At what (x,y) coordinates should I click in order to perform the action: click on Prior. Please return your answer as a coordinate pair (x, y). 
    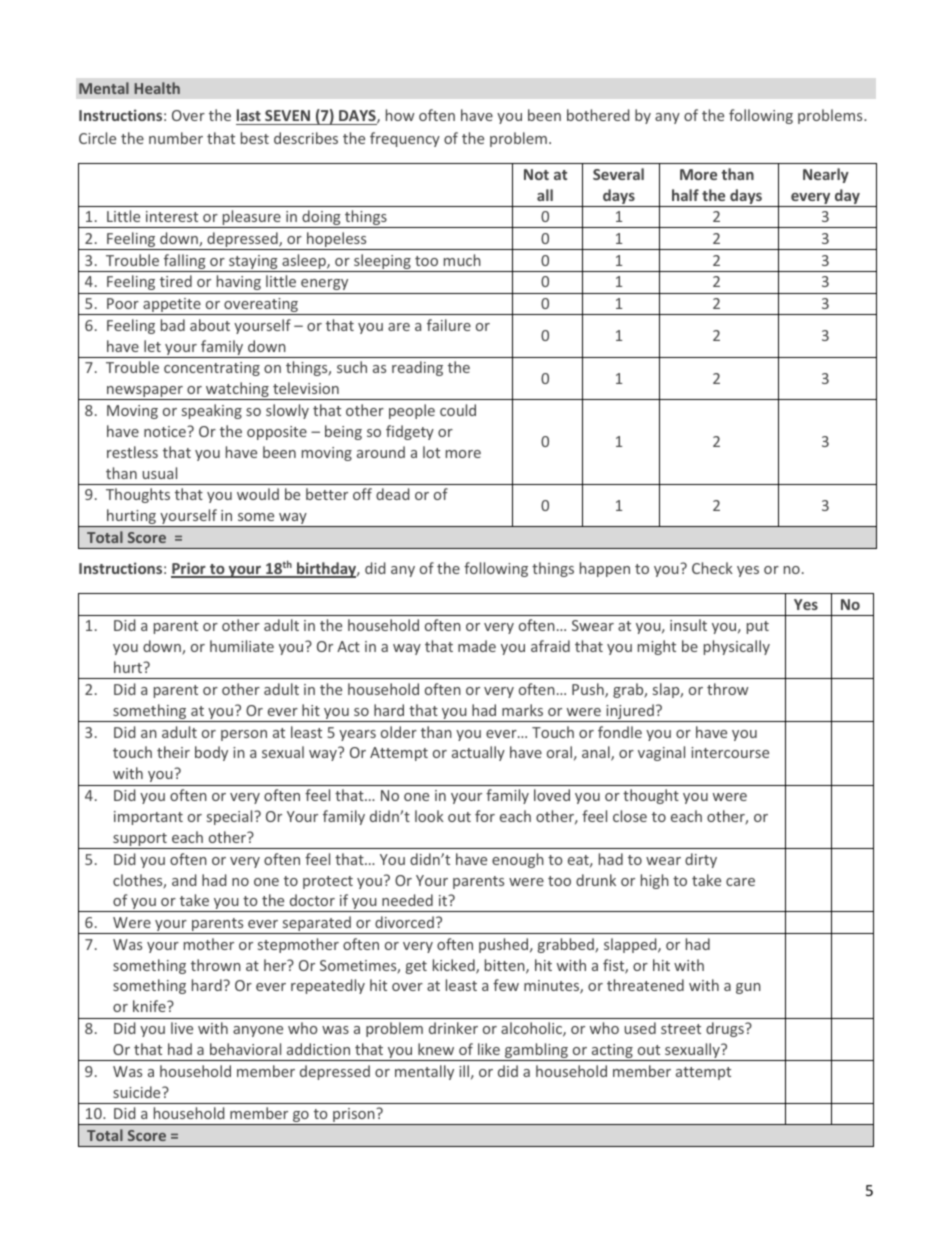
    Looking at the image, I should click on (189, 569).
